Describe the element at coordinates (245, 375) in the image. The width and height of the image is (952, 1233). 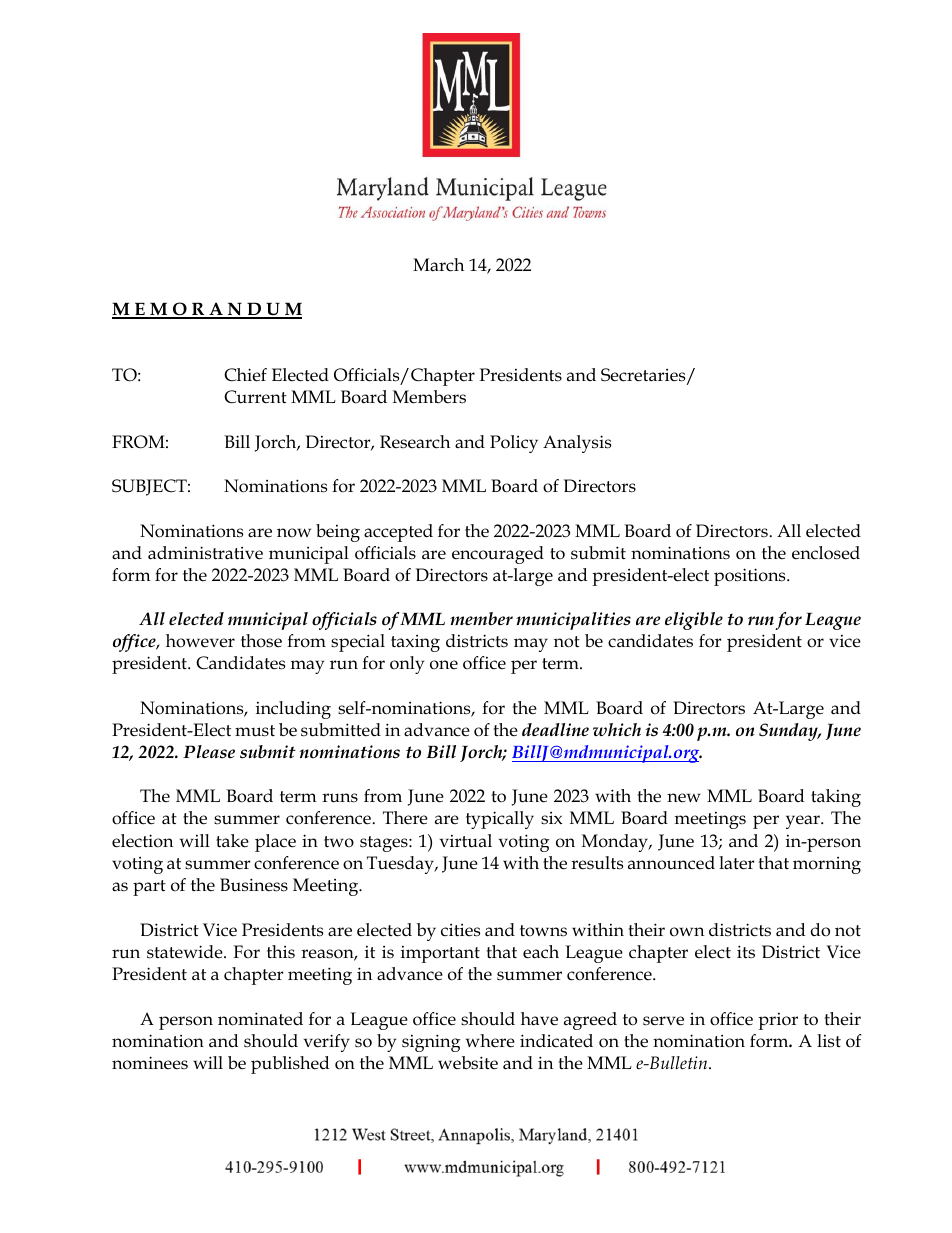
I see `Chief` at that location.
